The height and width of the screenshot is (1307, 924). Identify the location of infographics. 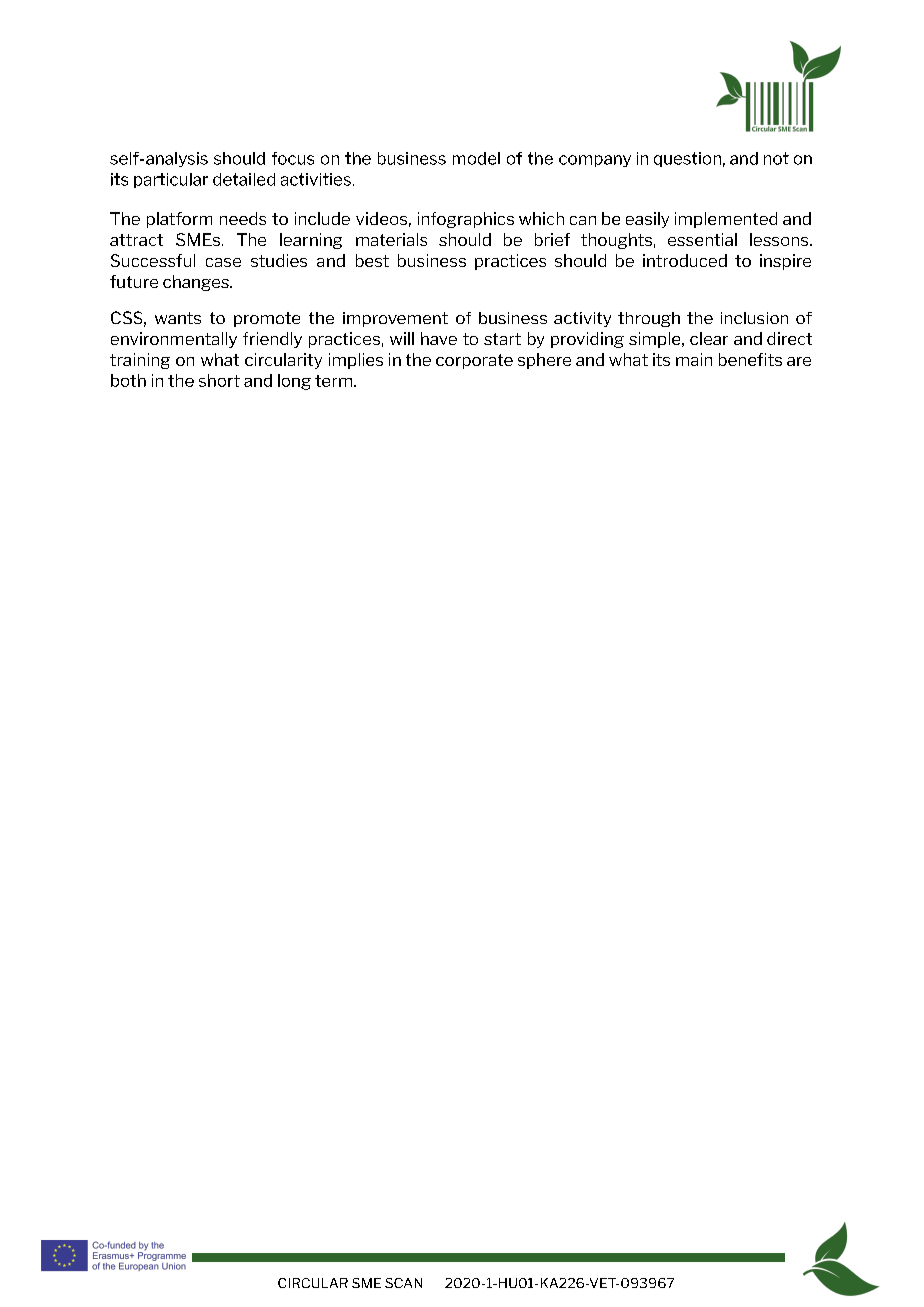
(466, 220).
